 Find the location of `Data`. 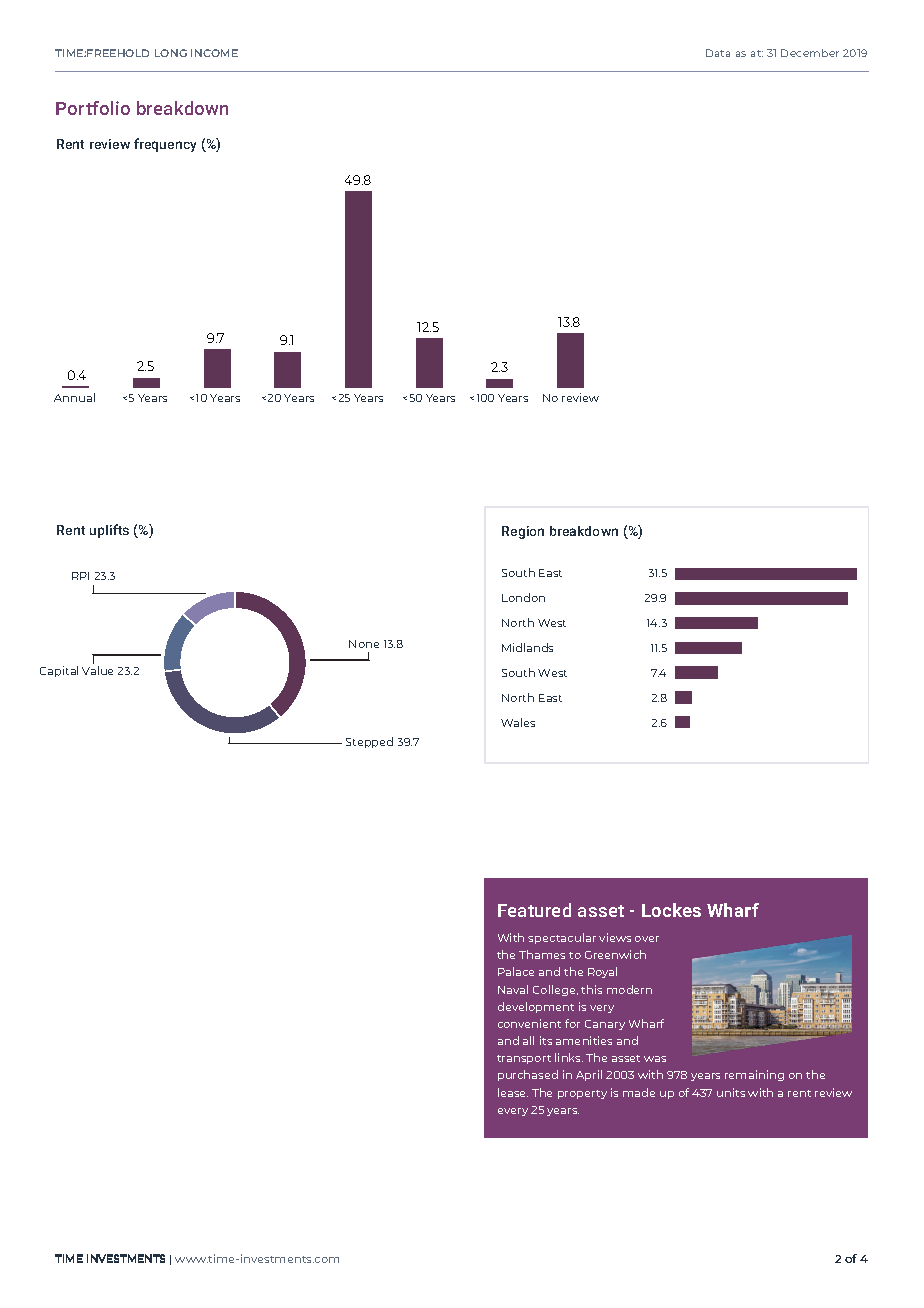

Data is located at coordinates (718, 53).
